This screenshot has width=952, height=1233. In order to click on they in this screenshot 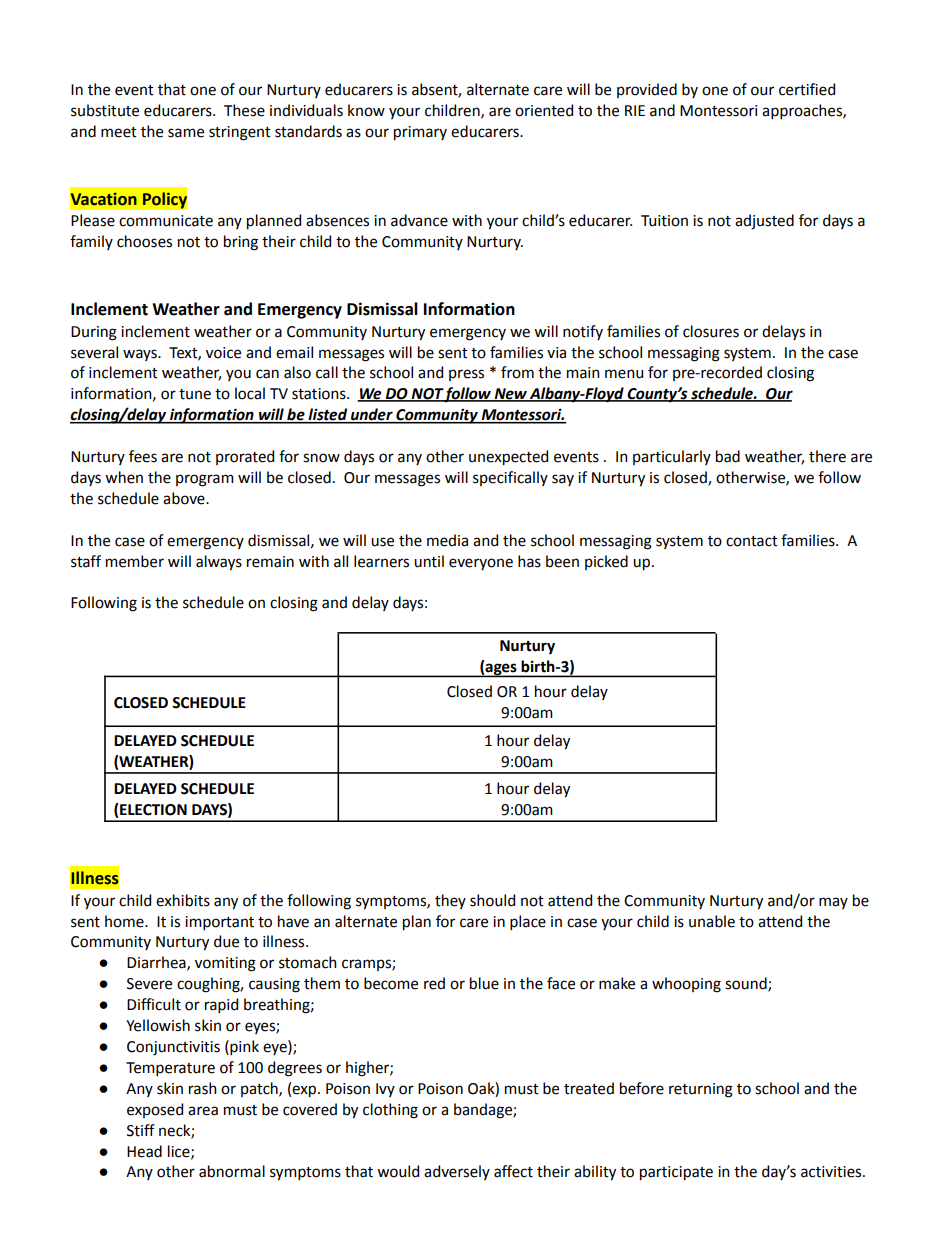, I will do `click(450, 901)`.
